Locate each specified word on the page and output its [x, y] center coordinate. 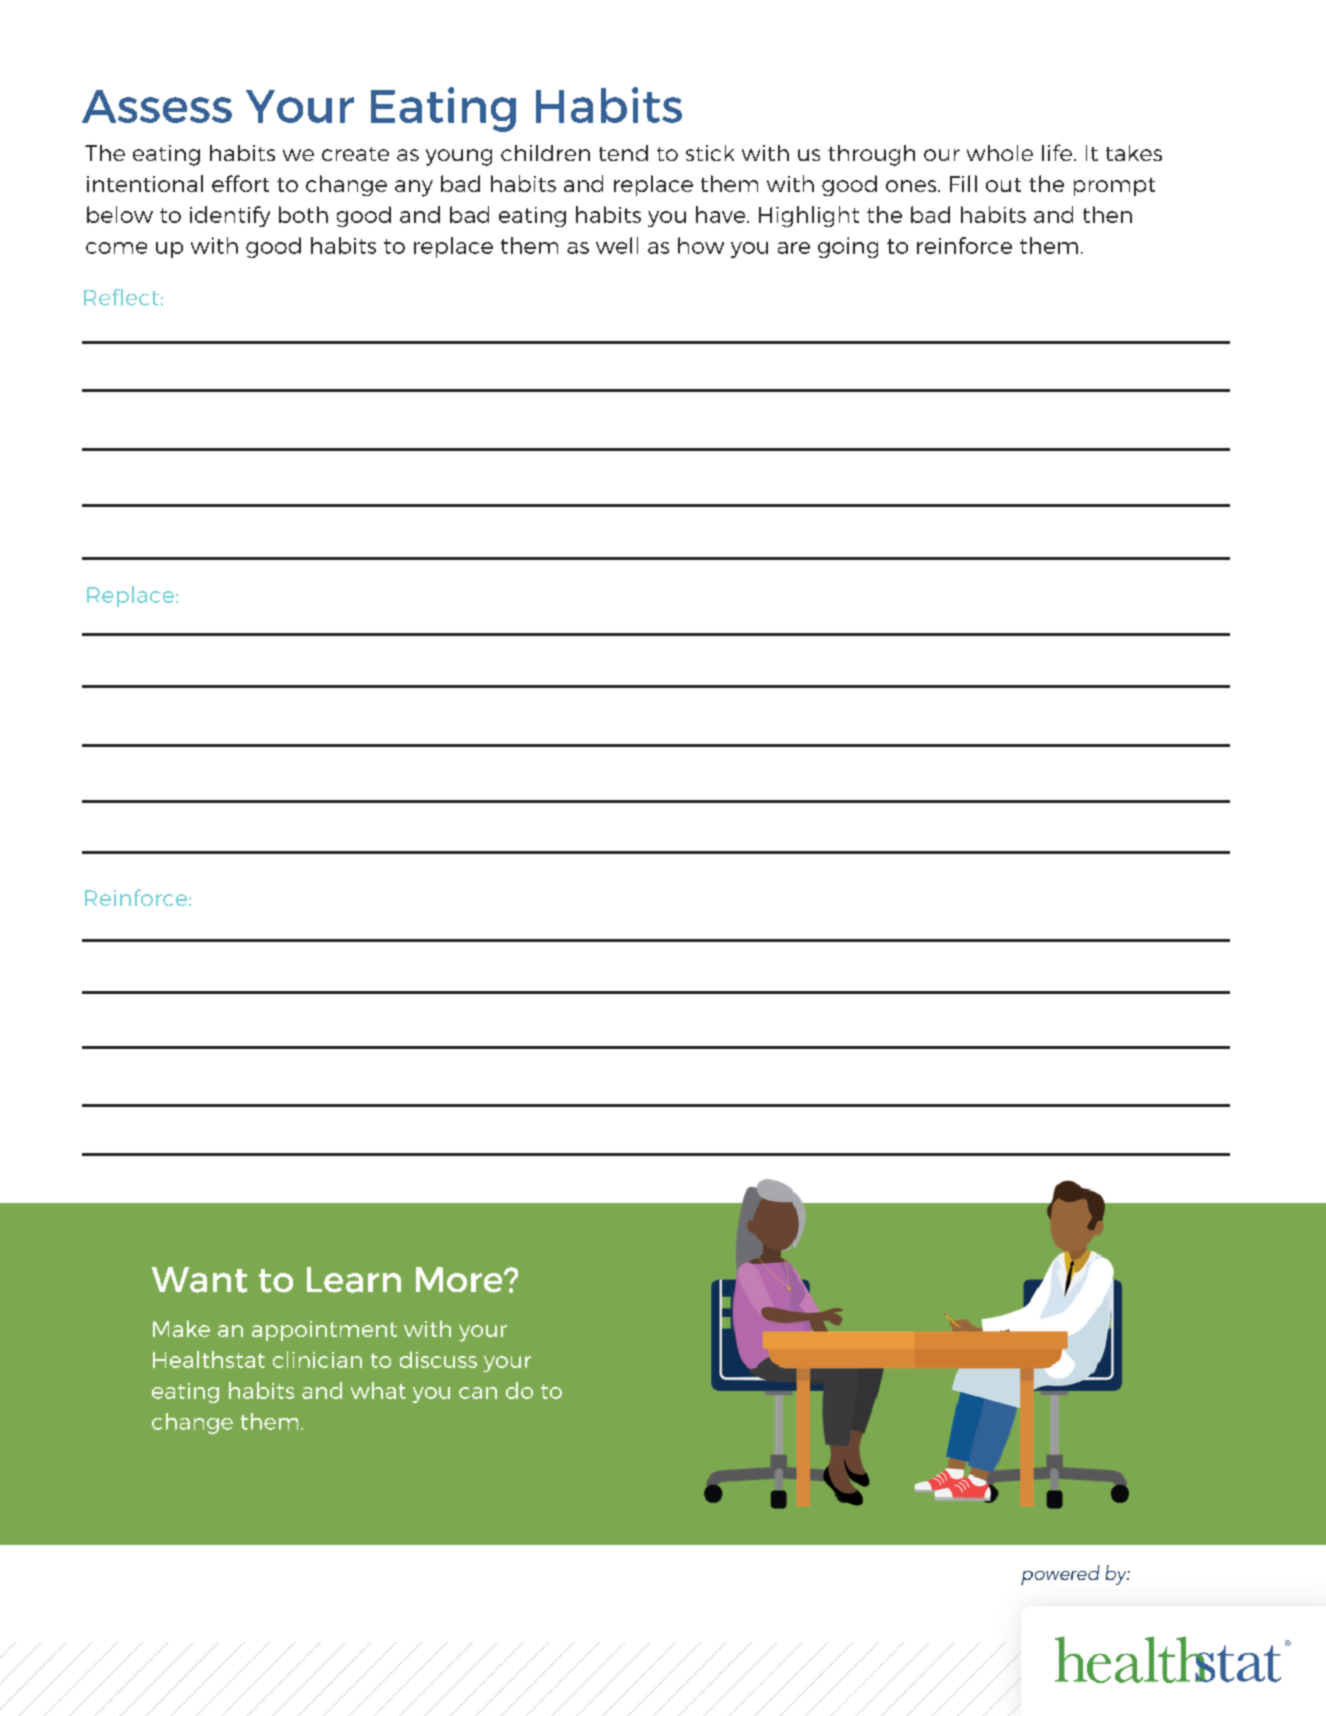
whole [1000, 153]
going [848, 247]
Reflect [121, 297]
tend [623, 153]
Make [181, 1328]
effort [240, 183]
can [478, 1393]
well [617, 245]
